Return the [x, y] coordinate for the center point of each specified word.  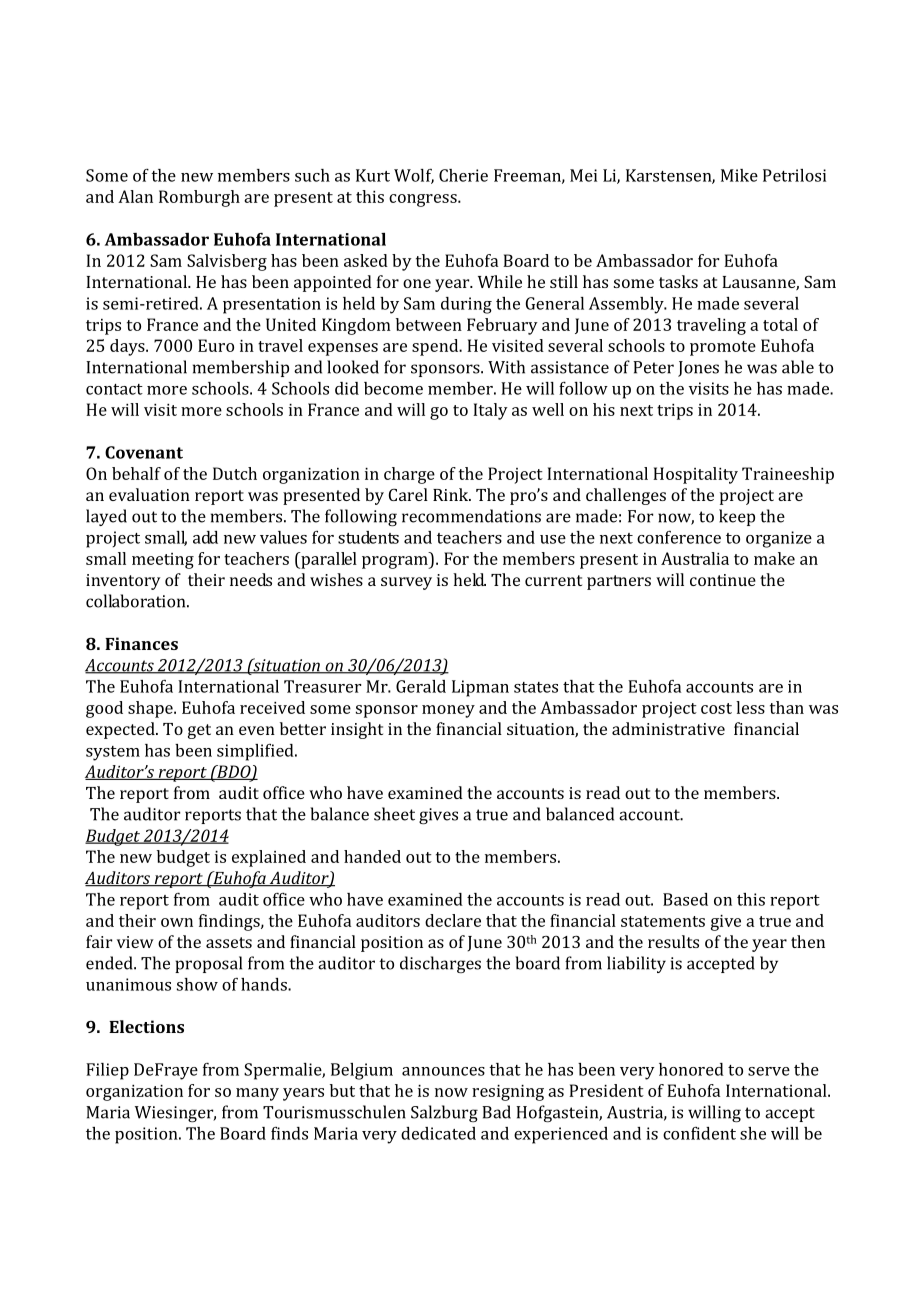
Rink [452, 494]
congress [424, 200]
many [257, 1094]
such [312, 175]
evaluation [149, 494]
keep [737, 517]
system [113, 753]
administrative [668, 728]
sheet [394, 814]
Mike [739, 175]
